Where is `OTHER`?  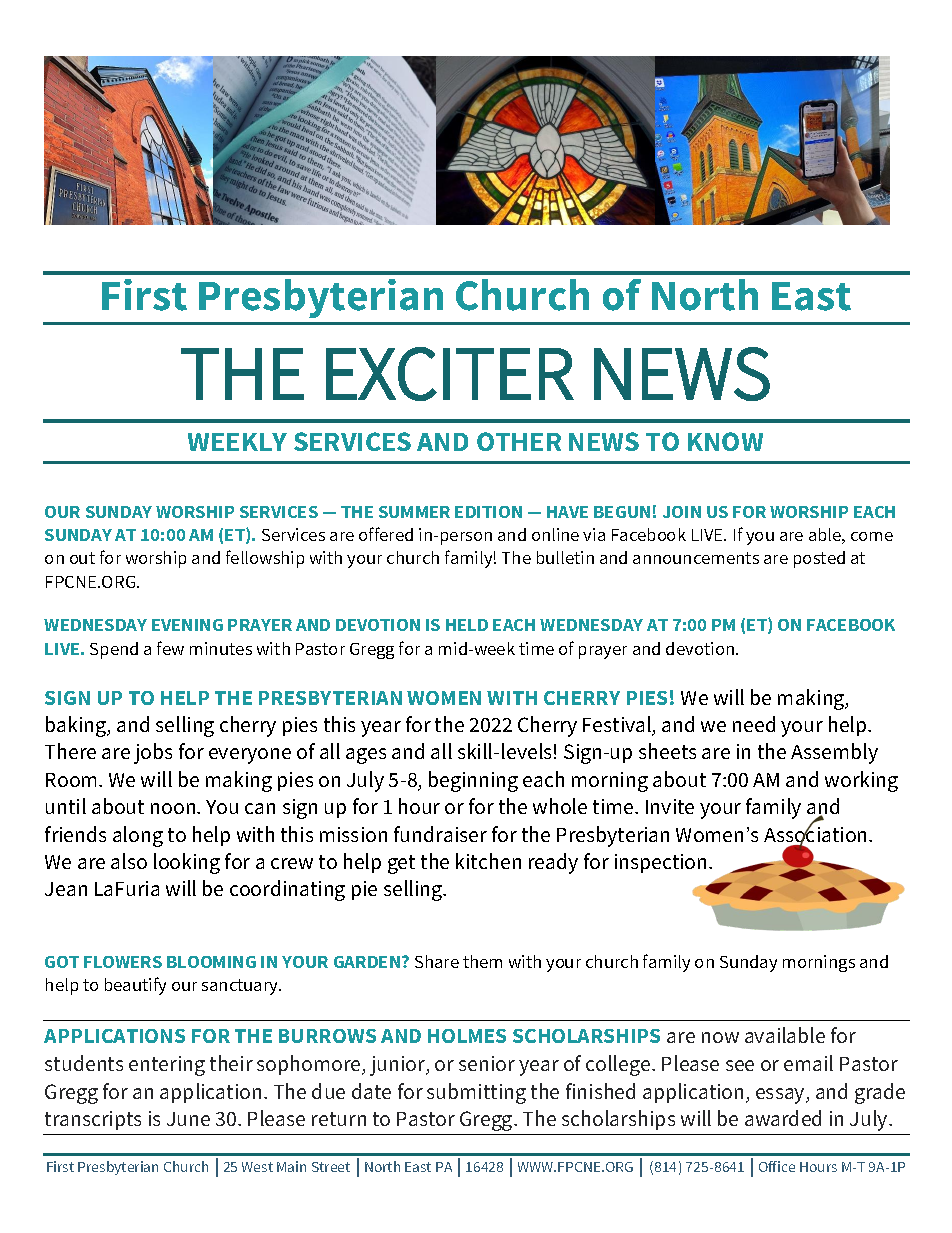
OTHER is located at coordinates (519, 441).
